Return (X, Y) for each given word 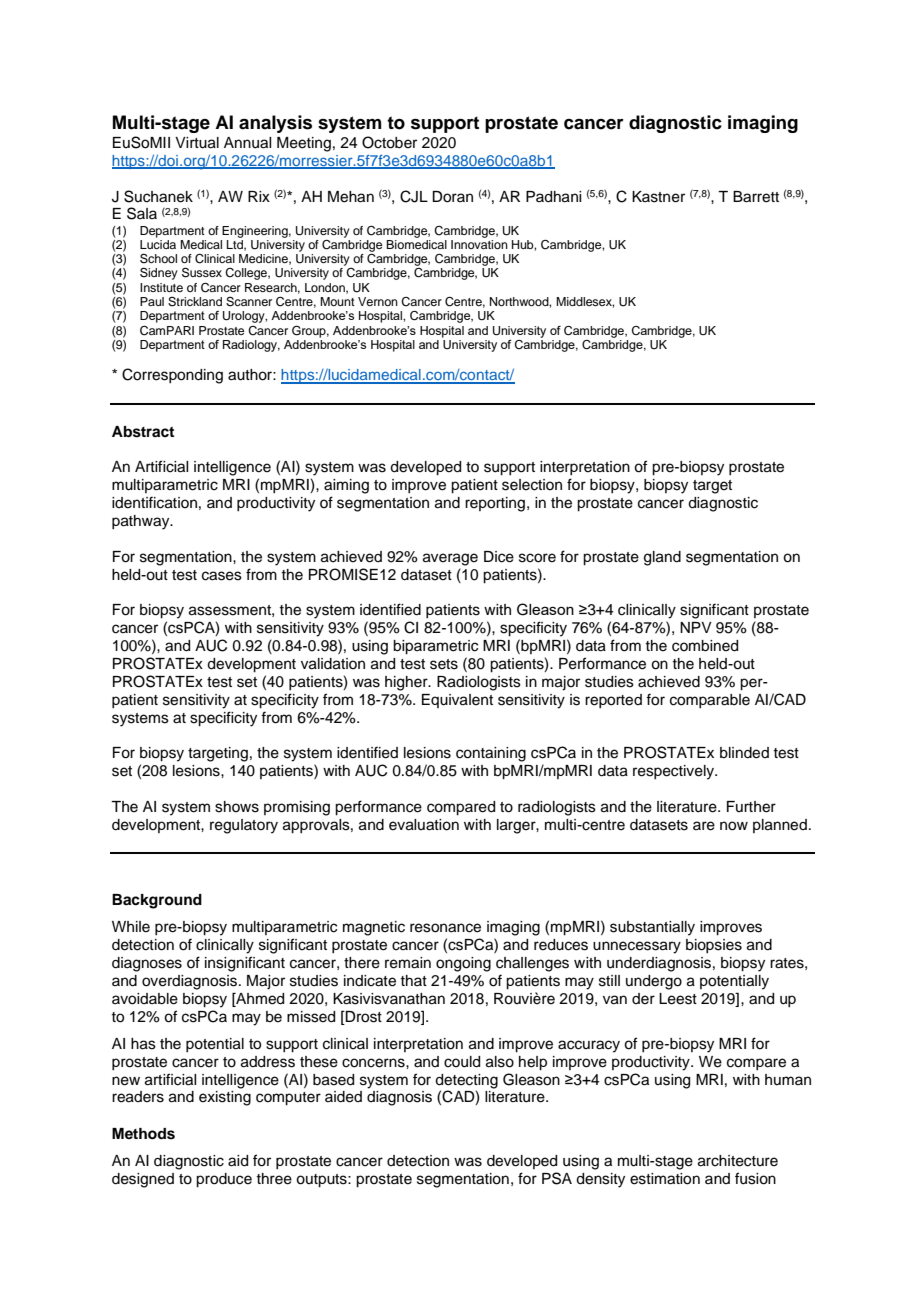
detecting (466, 1081)
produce (224, 1180)
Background (157, 901)
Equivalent (457, 701)
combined (705, 646)
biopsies (714, 946)
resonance (445, 928)
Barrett (756, 197)
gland (662, 558)
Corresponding (172, 376)
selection (532, 485)
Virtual (197, 143)
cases (222, 576)
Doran (452, 197)
